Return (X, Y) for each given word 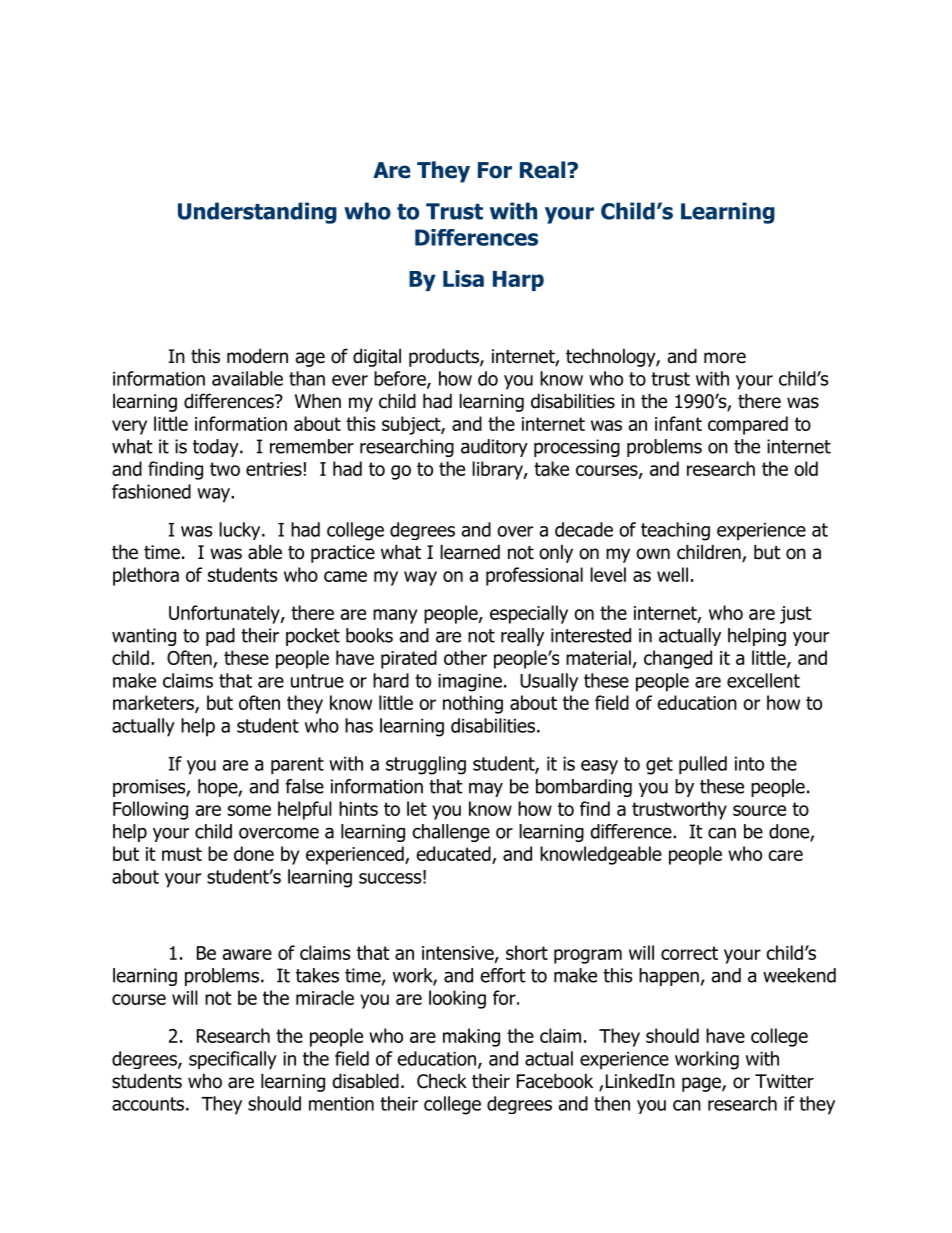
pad (220, 637)
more (725, 358)
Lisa (463, 278)
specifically (233, 1060)
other (465, 657)
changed (678, 659)
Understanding (257, 213)
